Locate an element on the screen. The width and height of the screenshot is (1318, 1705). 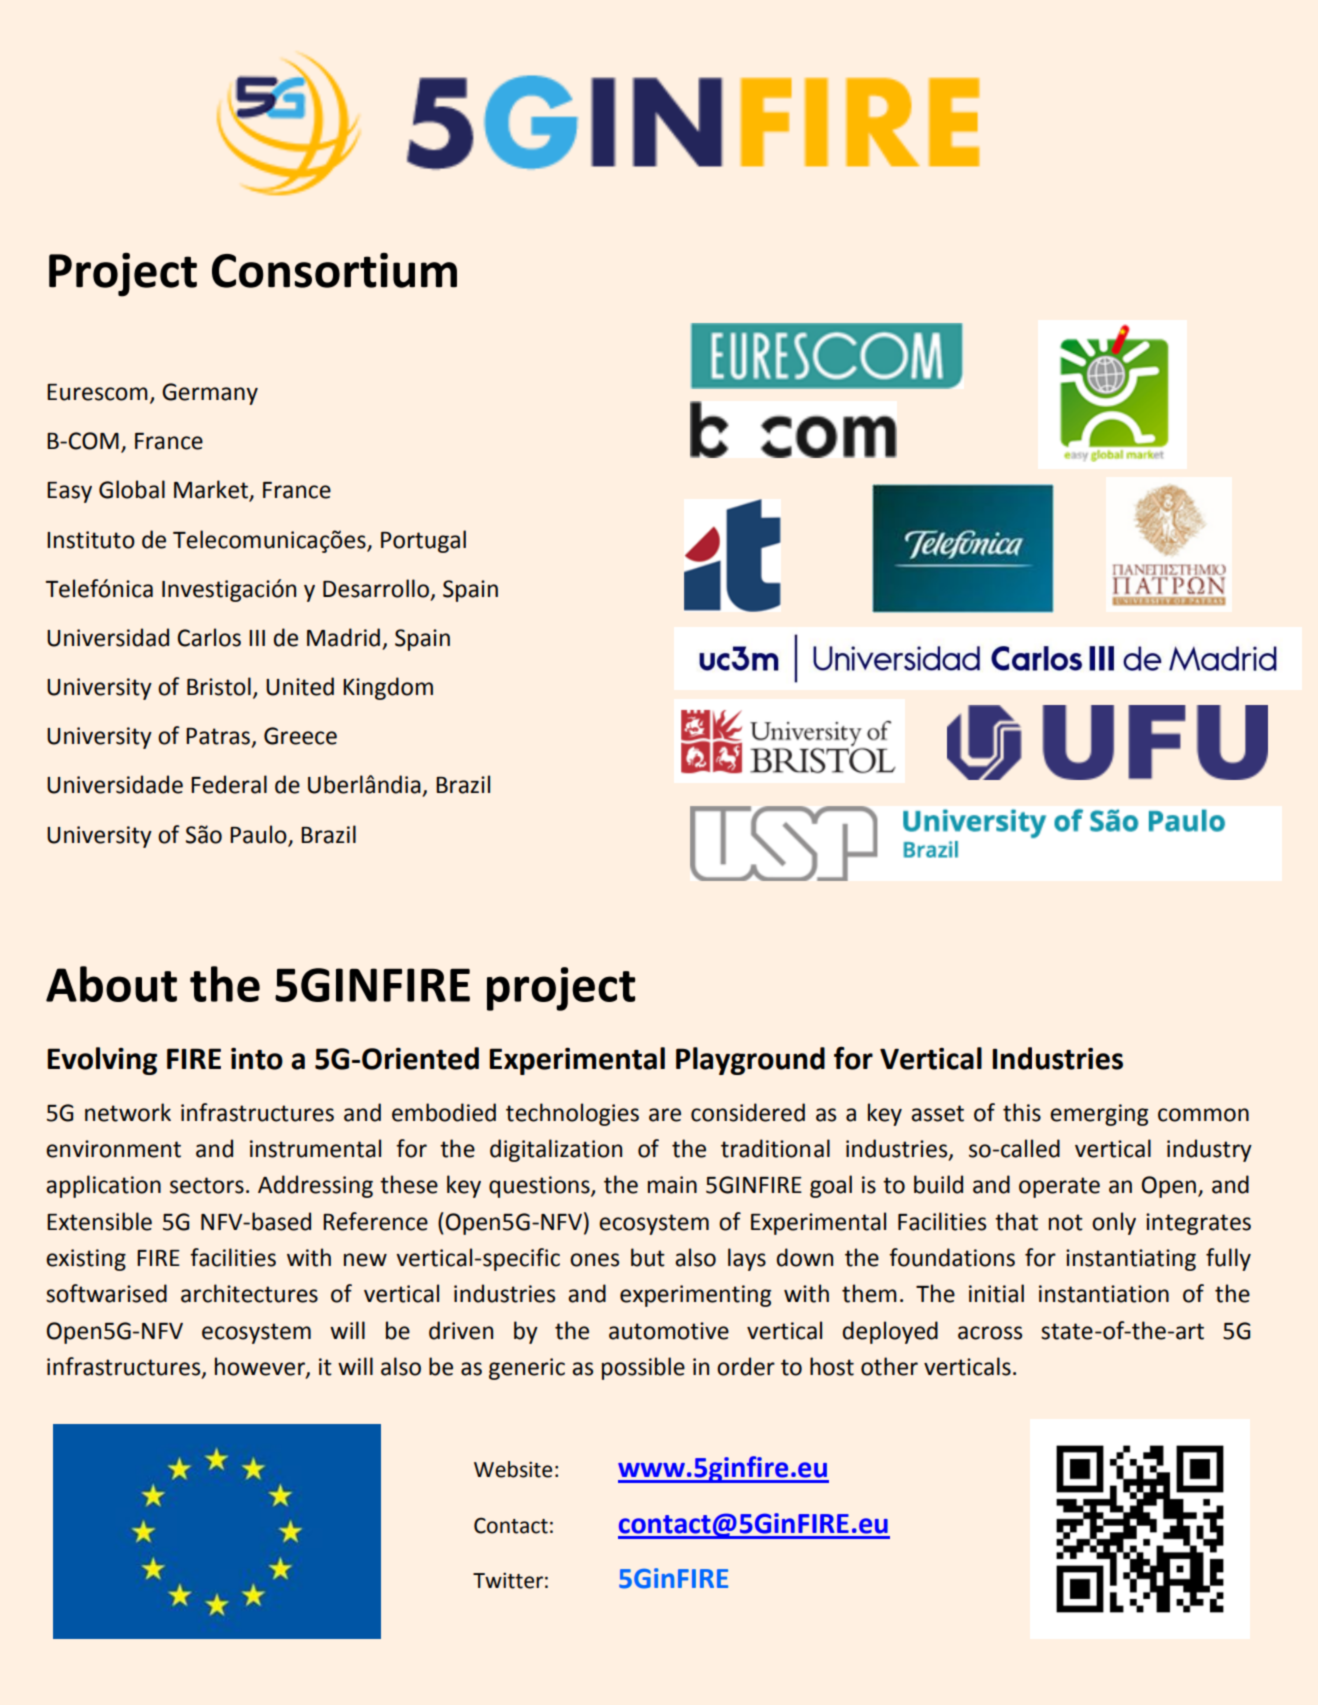
Paulo is located at coordinates (258, 834).
